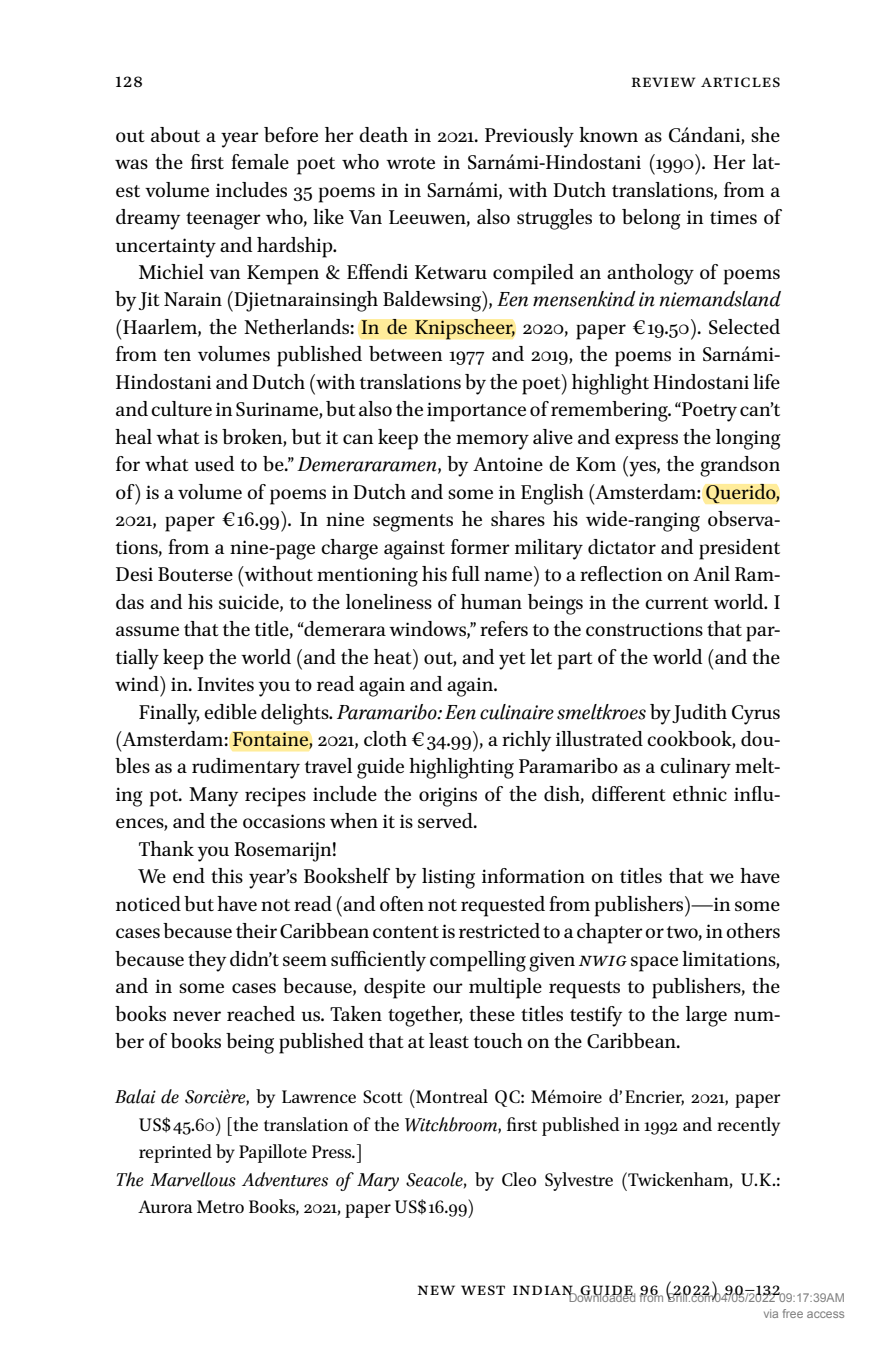 The height and width of the screenshot is (1359, 896). I want to click on articles, so click(740, 82).
